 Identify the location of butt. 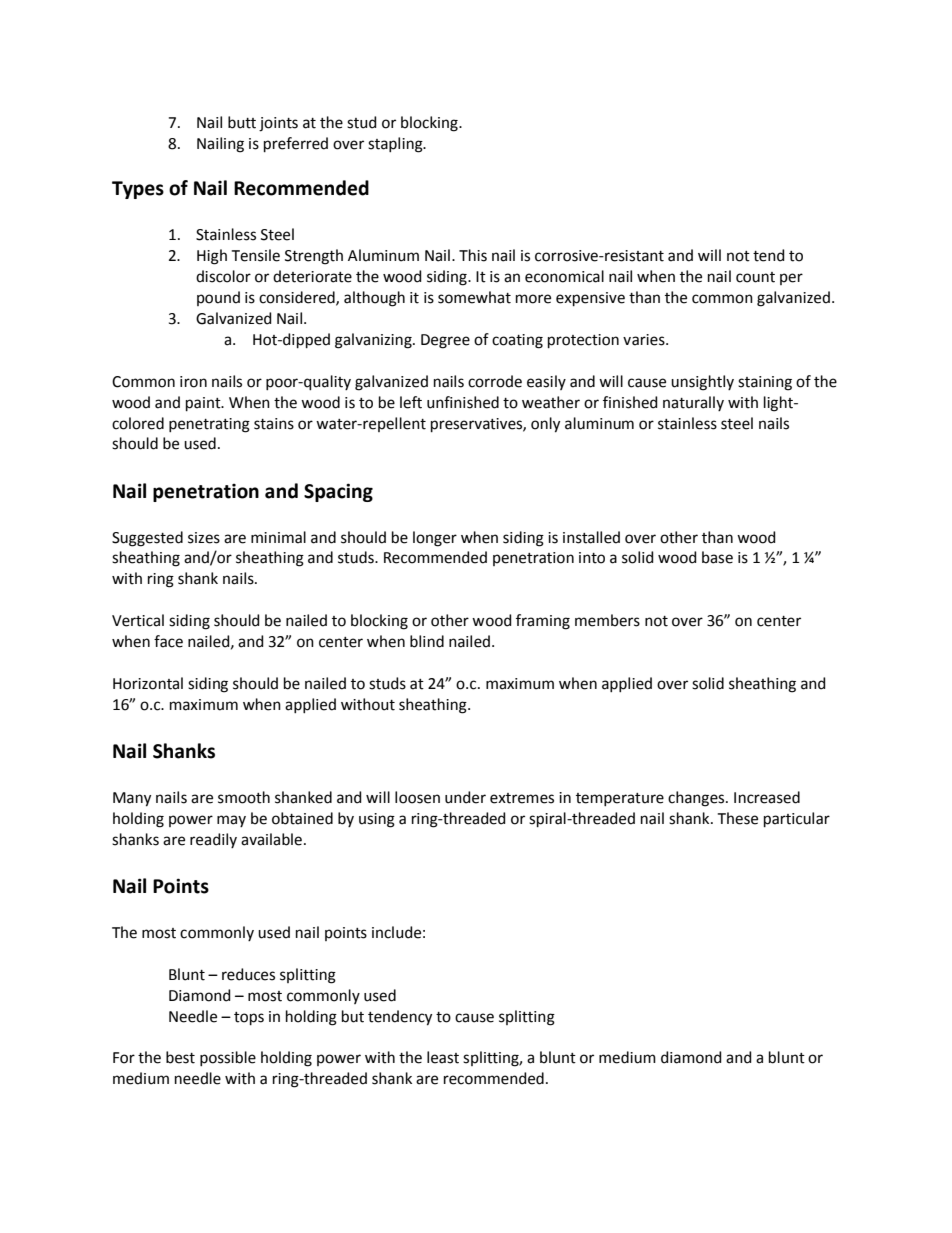
(242, 122).
